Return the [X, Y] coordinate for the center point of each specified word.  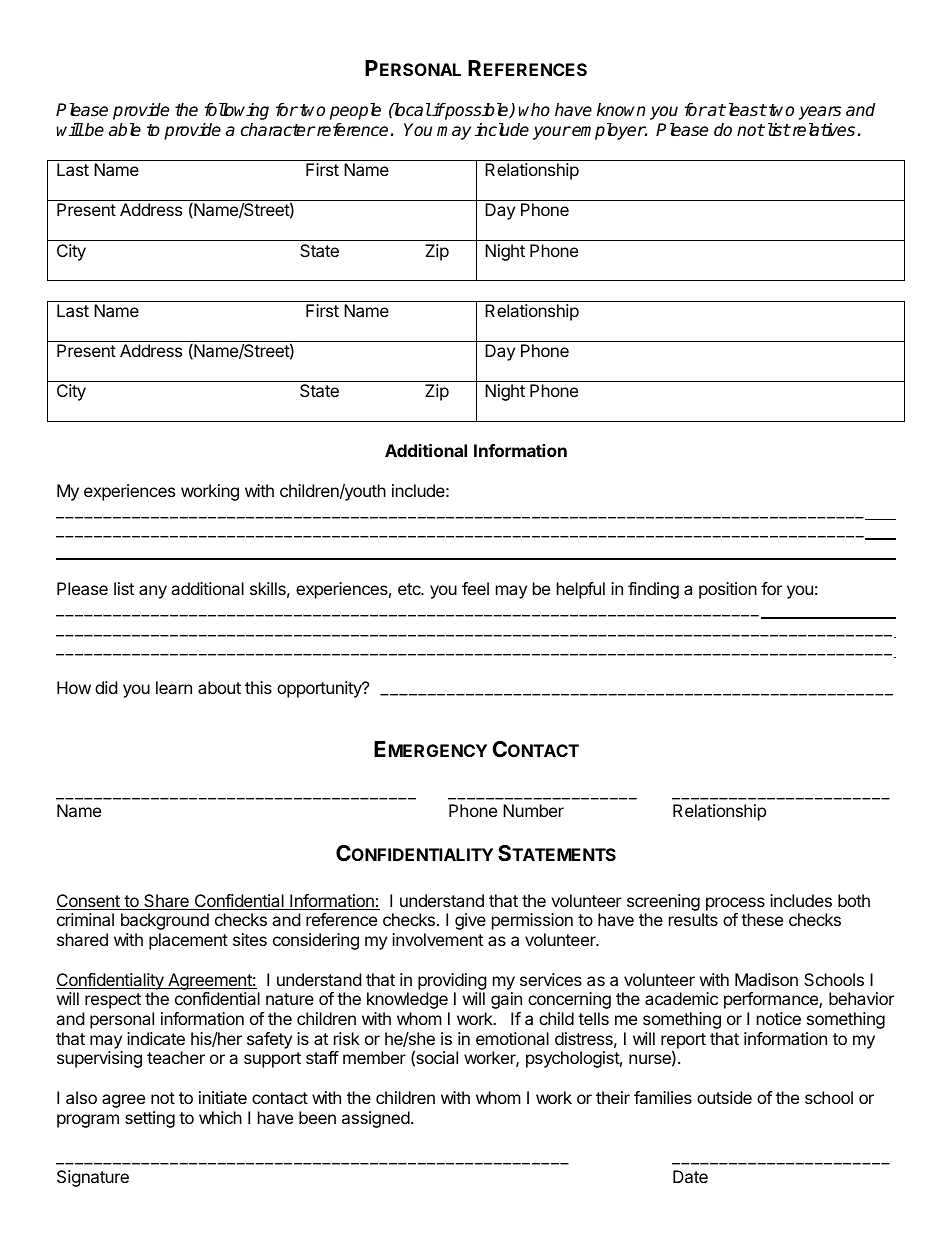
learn [174, 687]
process [735, 904]
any [153, 592]
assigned [376, 1119]
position [728, 590]
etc [410, 589]
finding [653, 590]
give [470, 921]
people [355, 111]
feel [475, 588]
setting [150, 1119]
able [125, 130]
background [165, 921]
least [746, 110]
